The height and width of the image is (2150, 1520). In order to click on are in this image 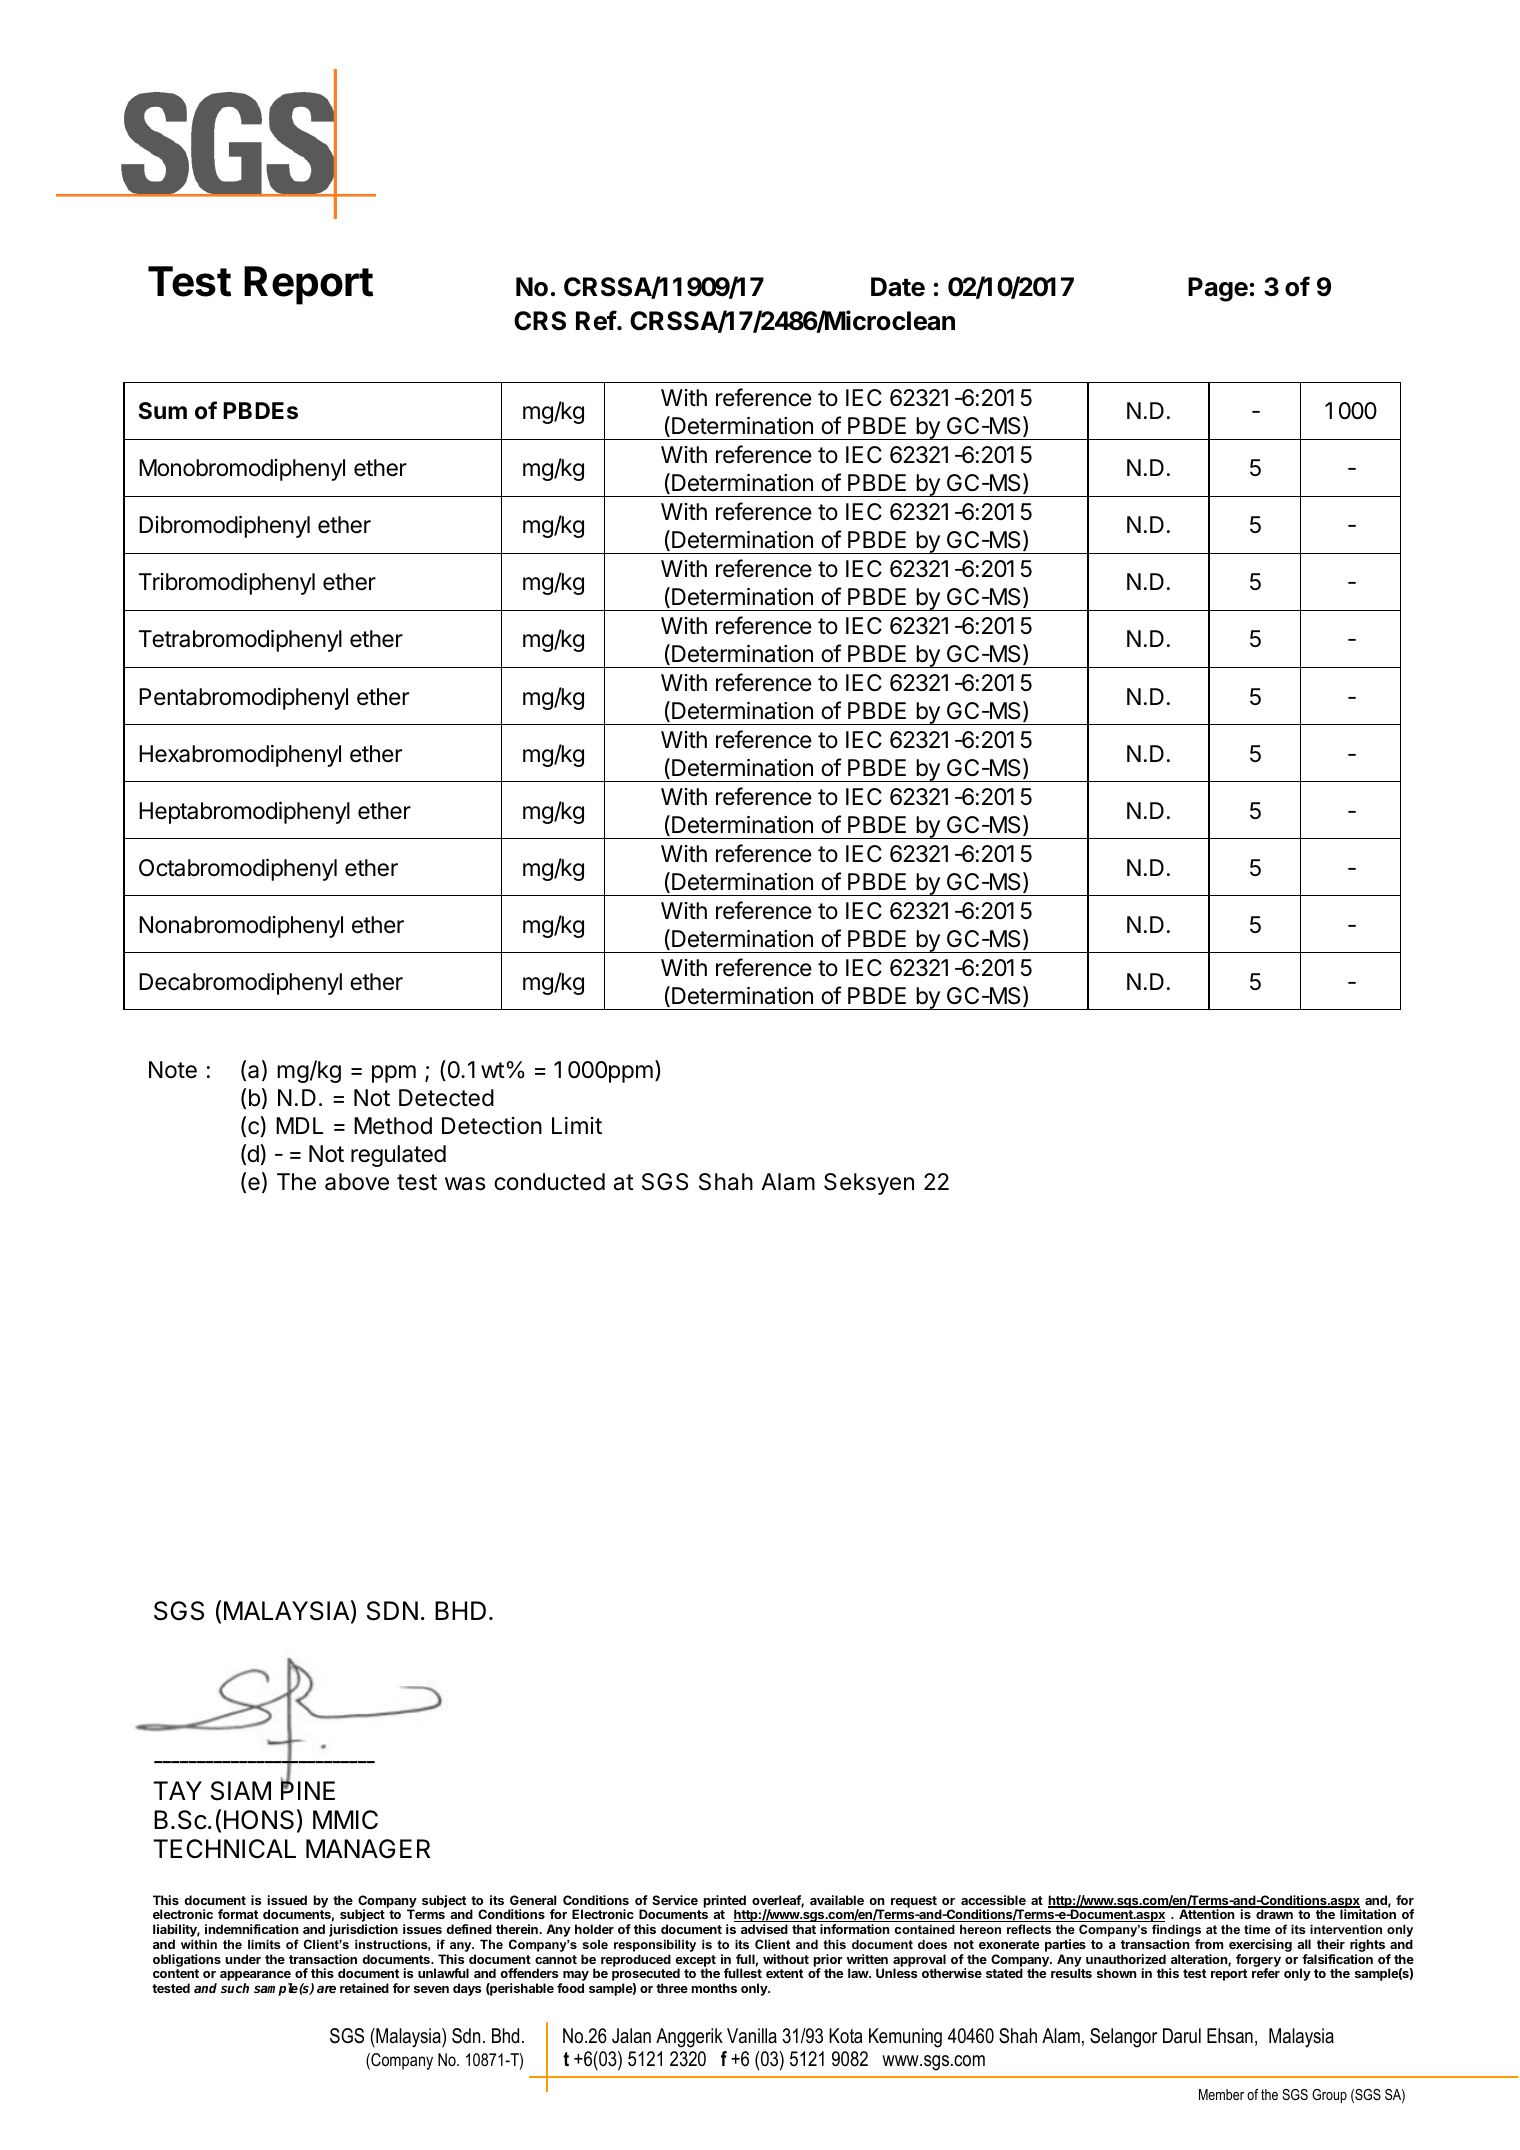, I will do `click(326, 1989)`.
